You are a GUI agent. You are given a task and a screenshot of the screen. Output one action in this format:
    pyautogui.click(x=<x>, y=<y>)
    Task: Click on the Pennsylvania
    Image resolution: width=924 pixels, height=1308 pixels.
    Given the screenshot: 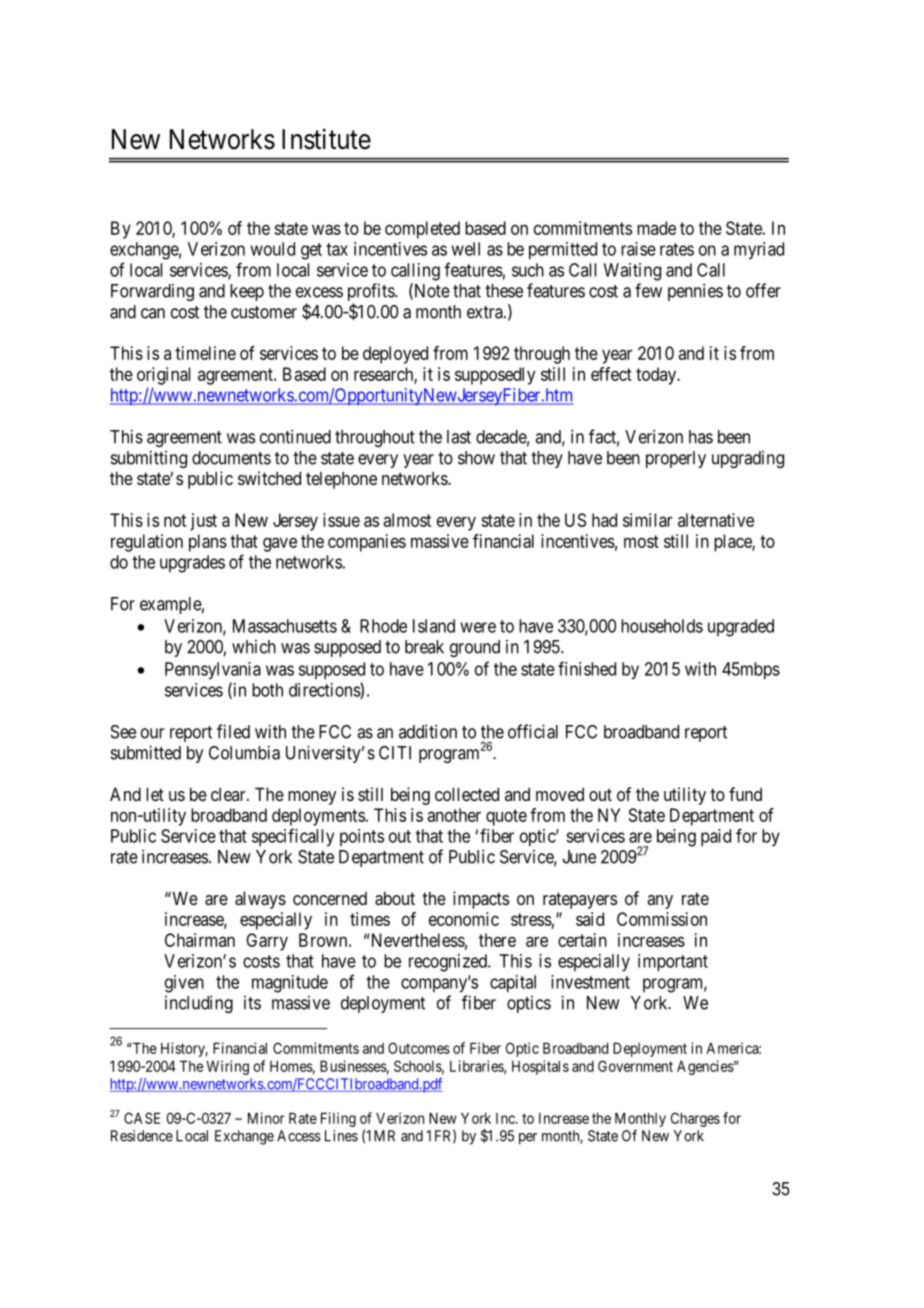 What is the action you would take?
    pyautogui.click(x=213, y=671)
